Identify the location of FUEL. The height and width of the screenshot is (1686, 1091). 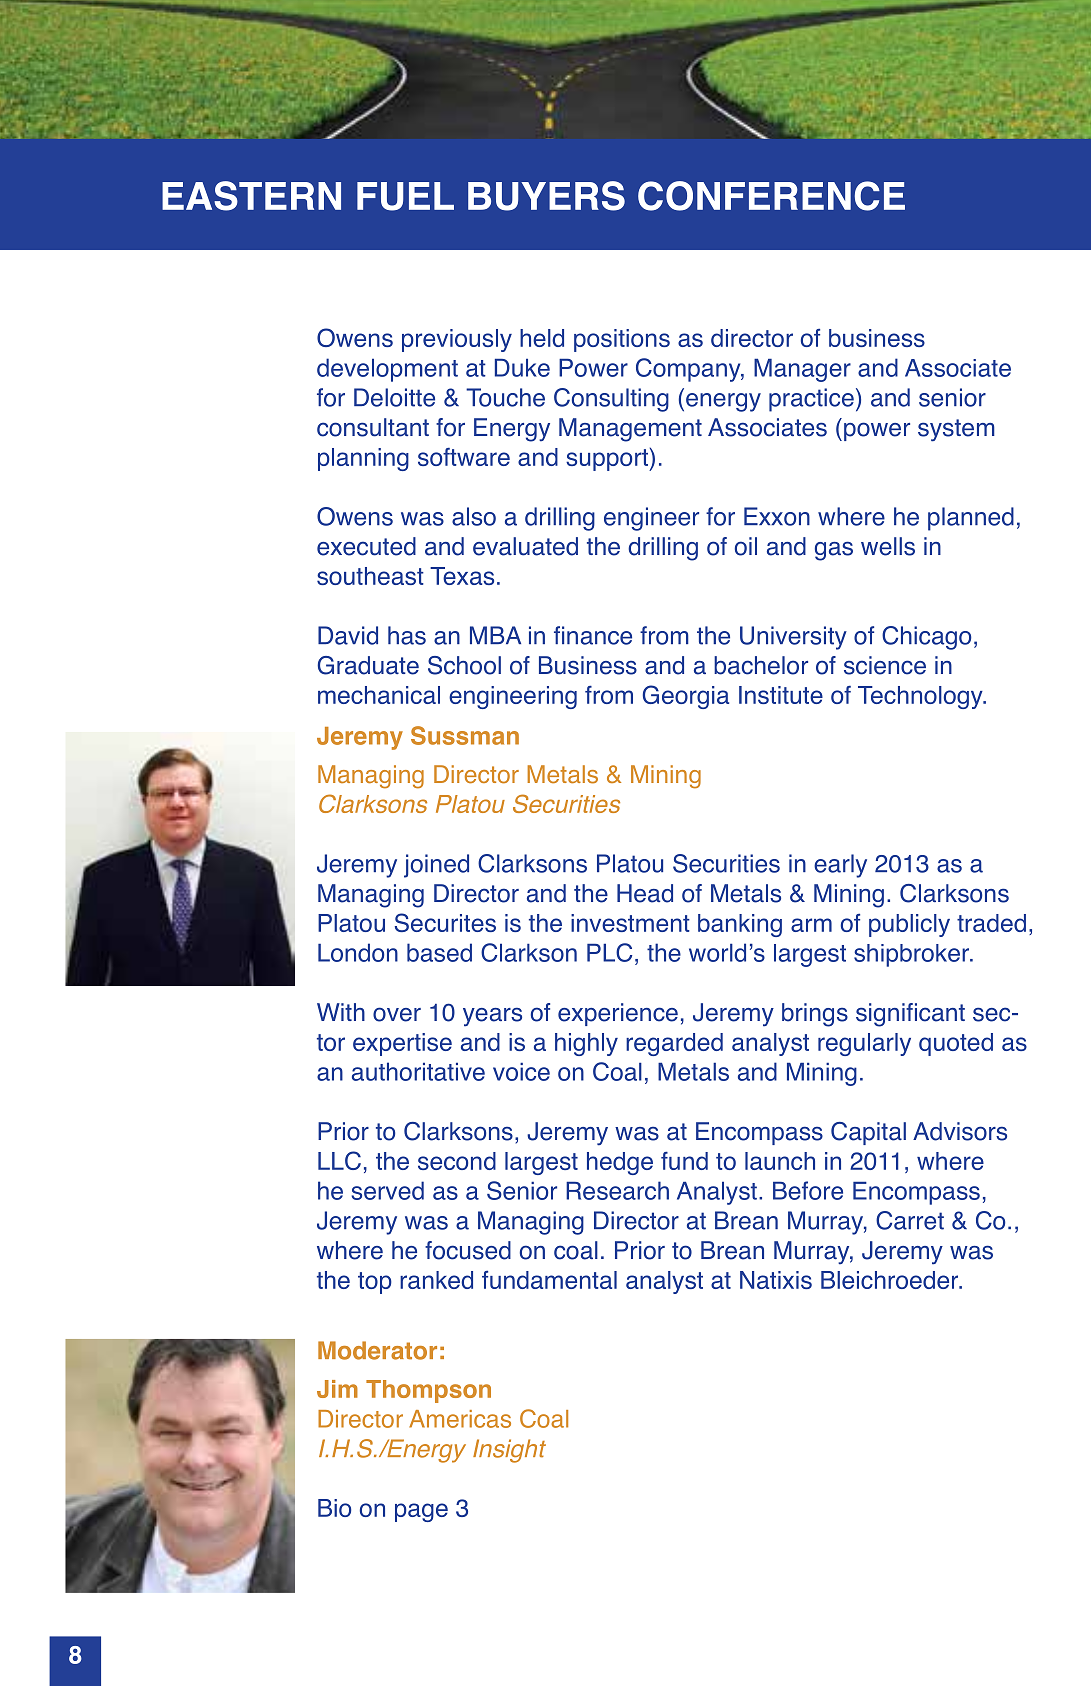
(405, 196).
